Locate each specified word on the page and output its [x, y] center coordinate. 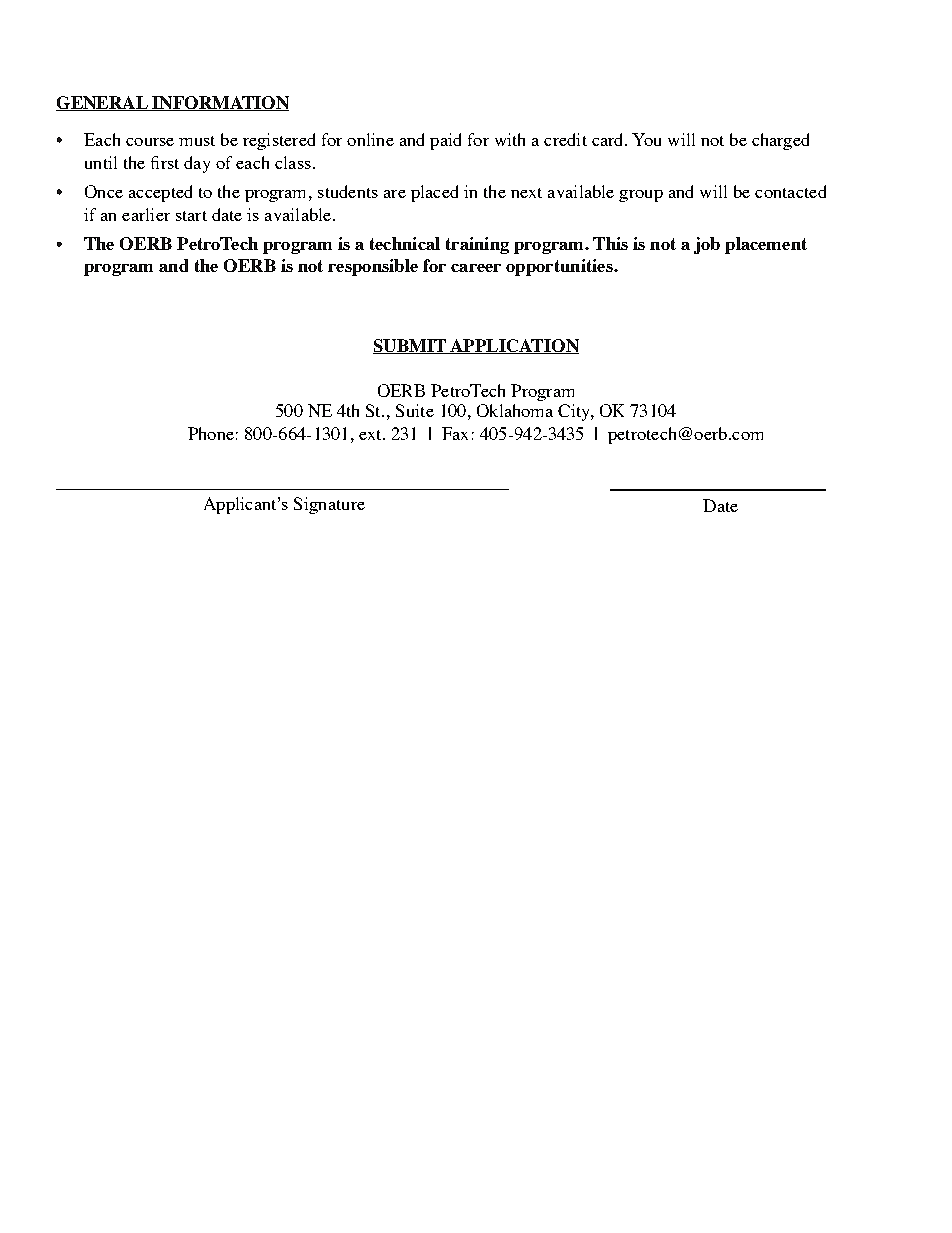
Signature [329, 505]
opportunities [560, 267]
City [575, 412]
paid [445, 141]
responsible [373, 267]
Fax [455, 433]
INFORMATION [219, 103]
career [476, 268]
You [646, 139]
